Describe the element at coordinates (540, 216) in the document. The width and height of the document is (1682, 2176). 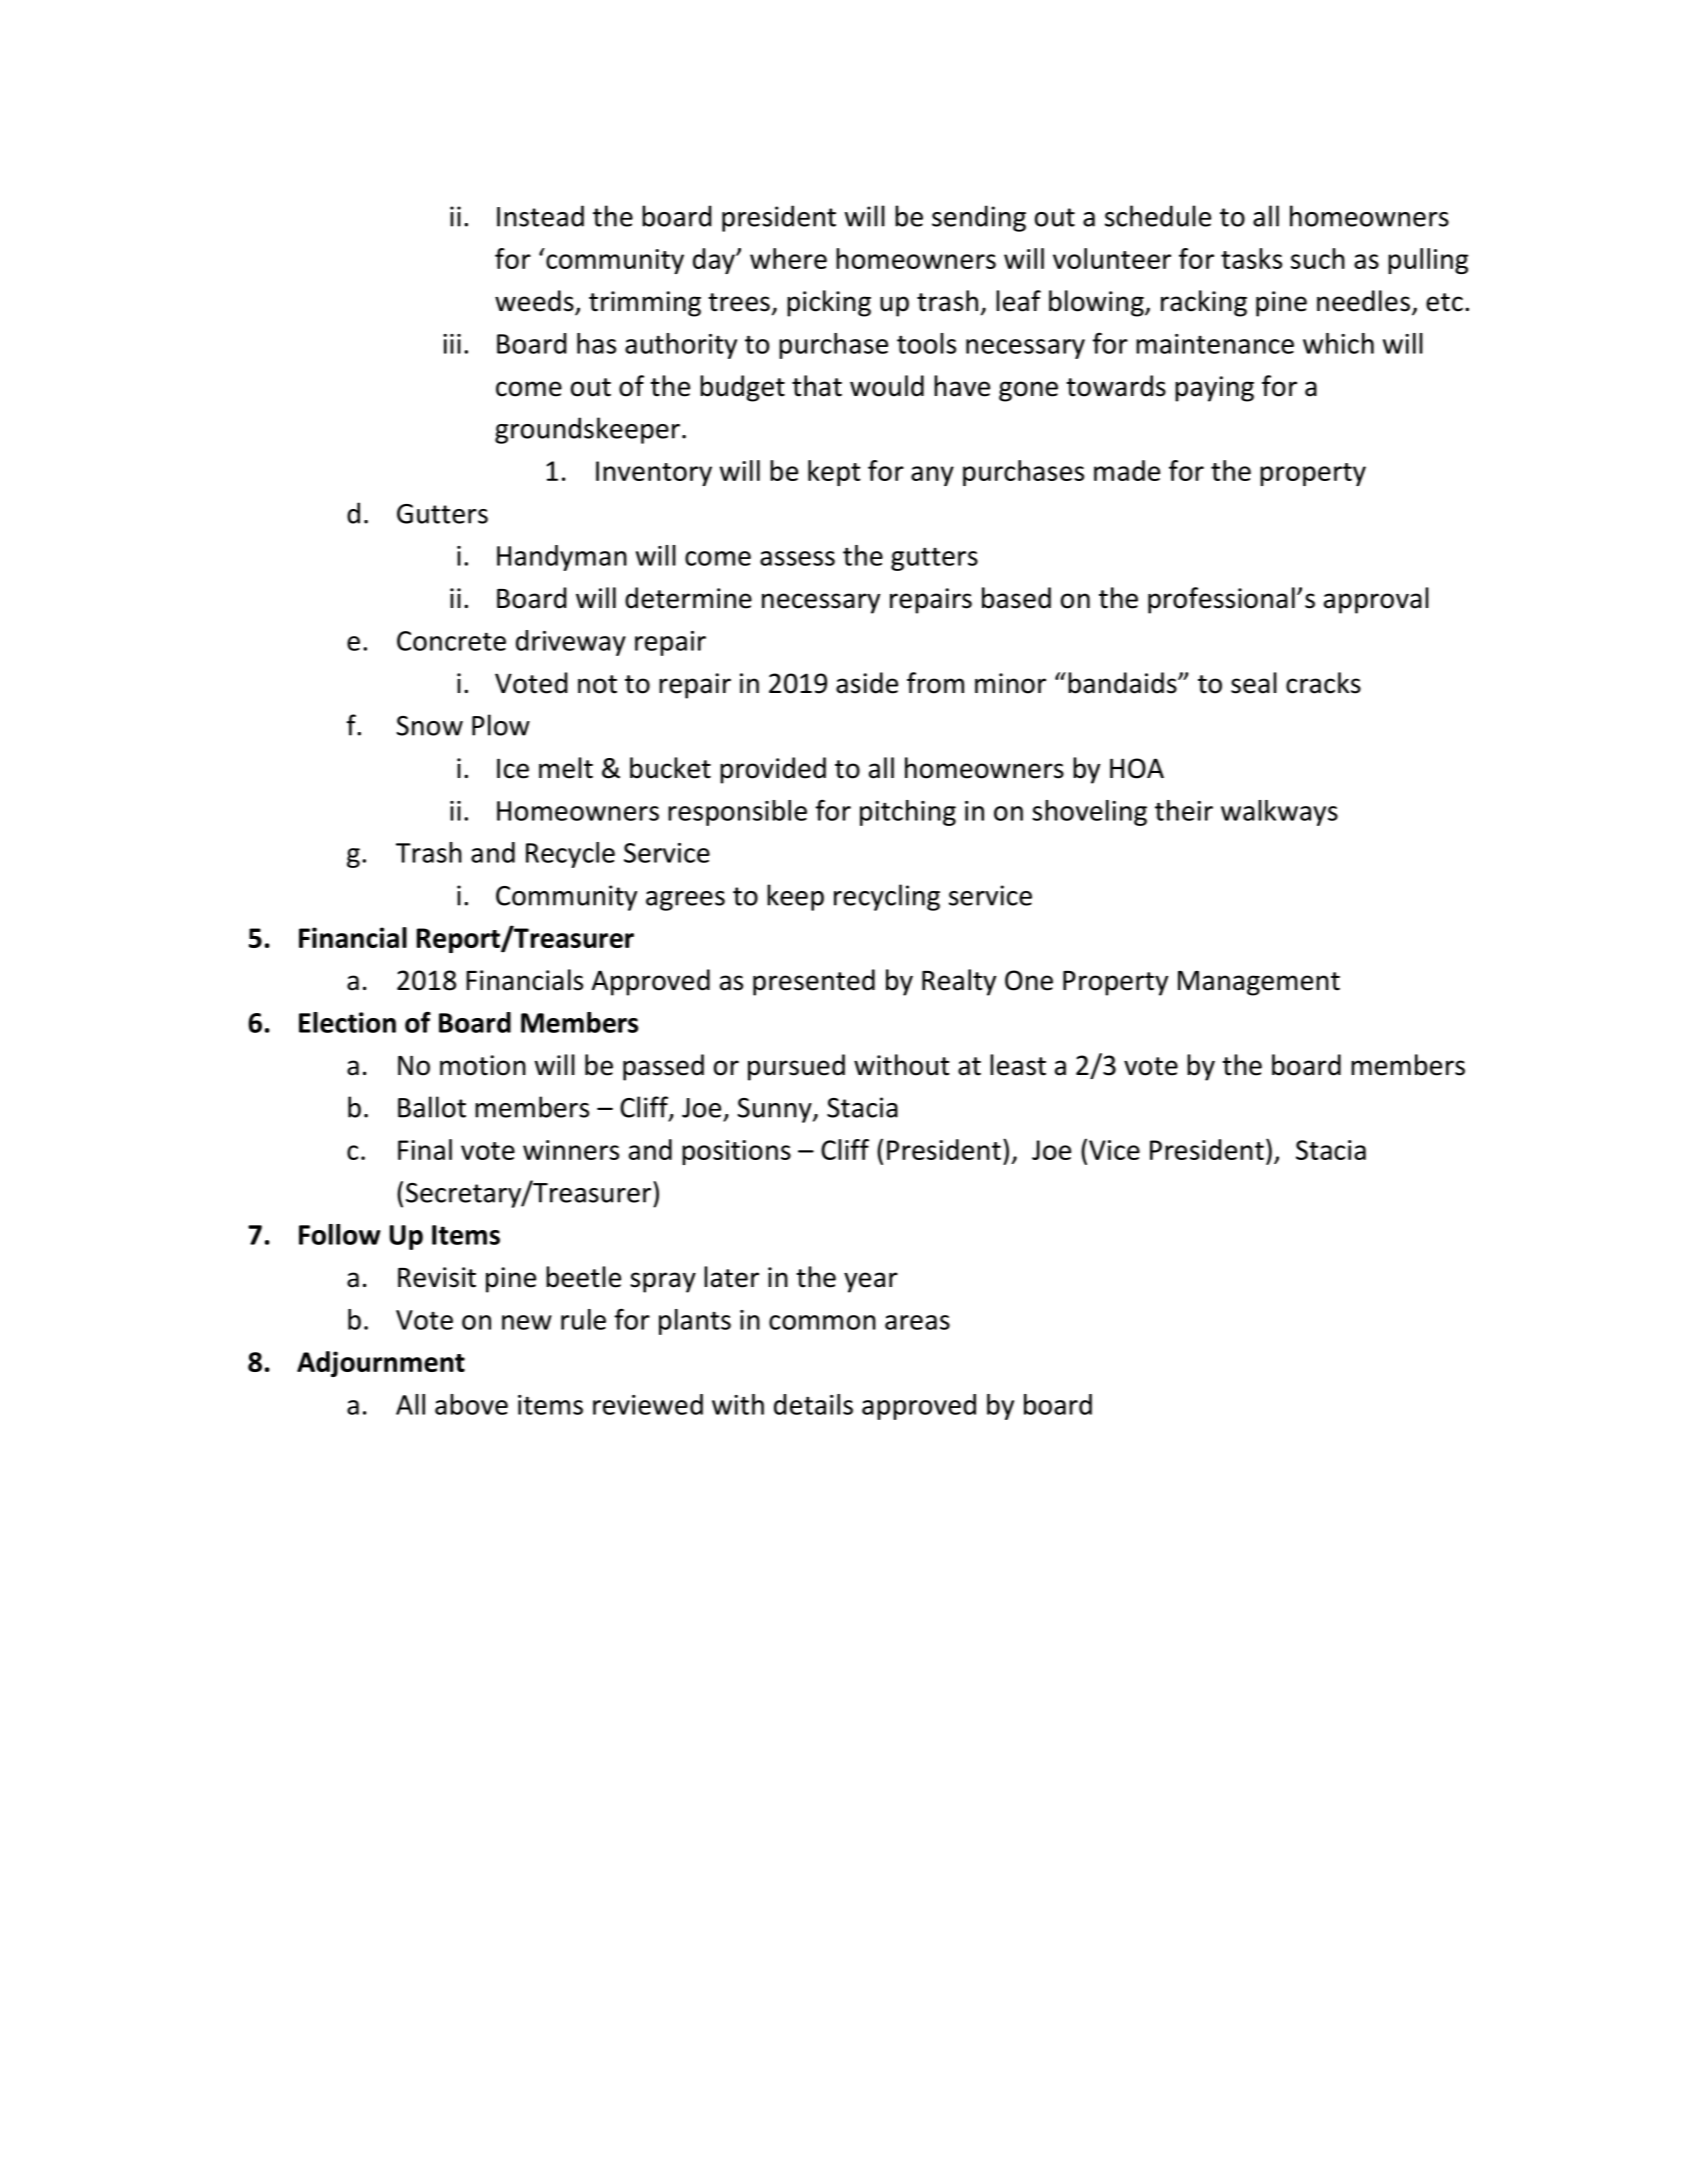
I see `Instead` at that location.
